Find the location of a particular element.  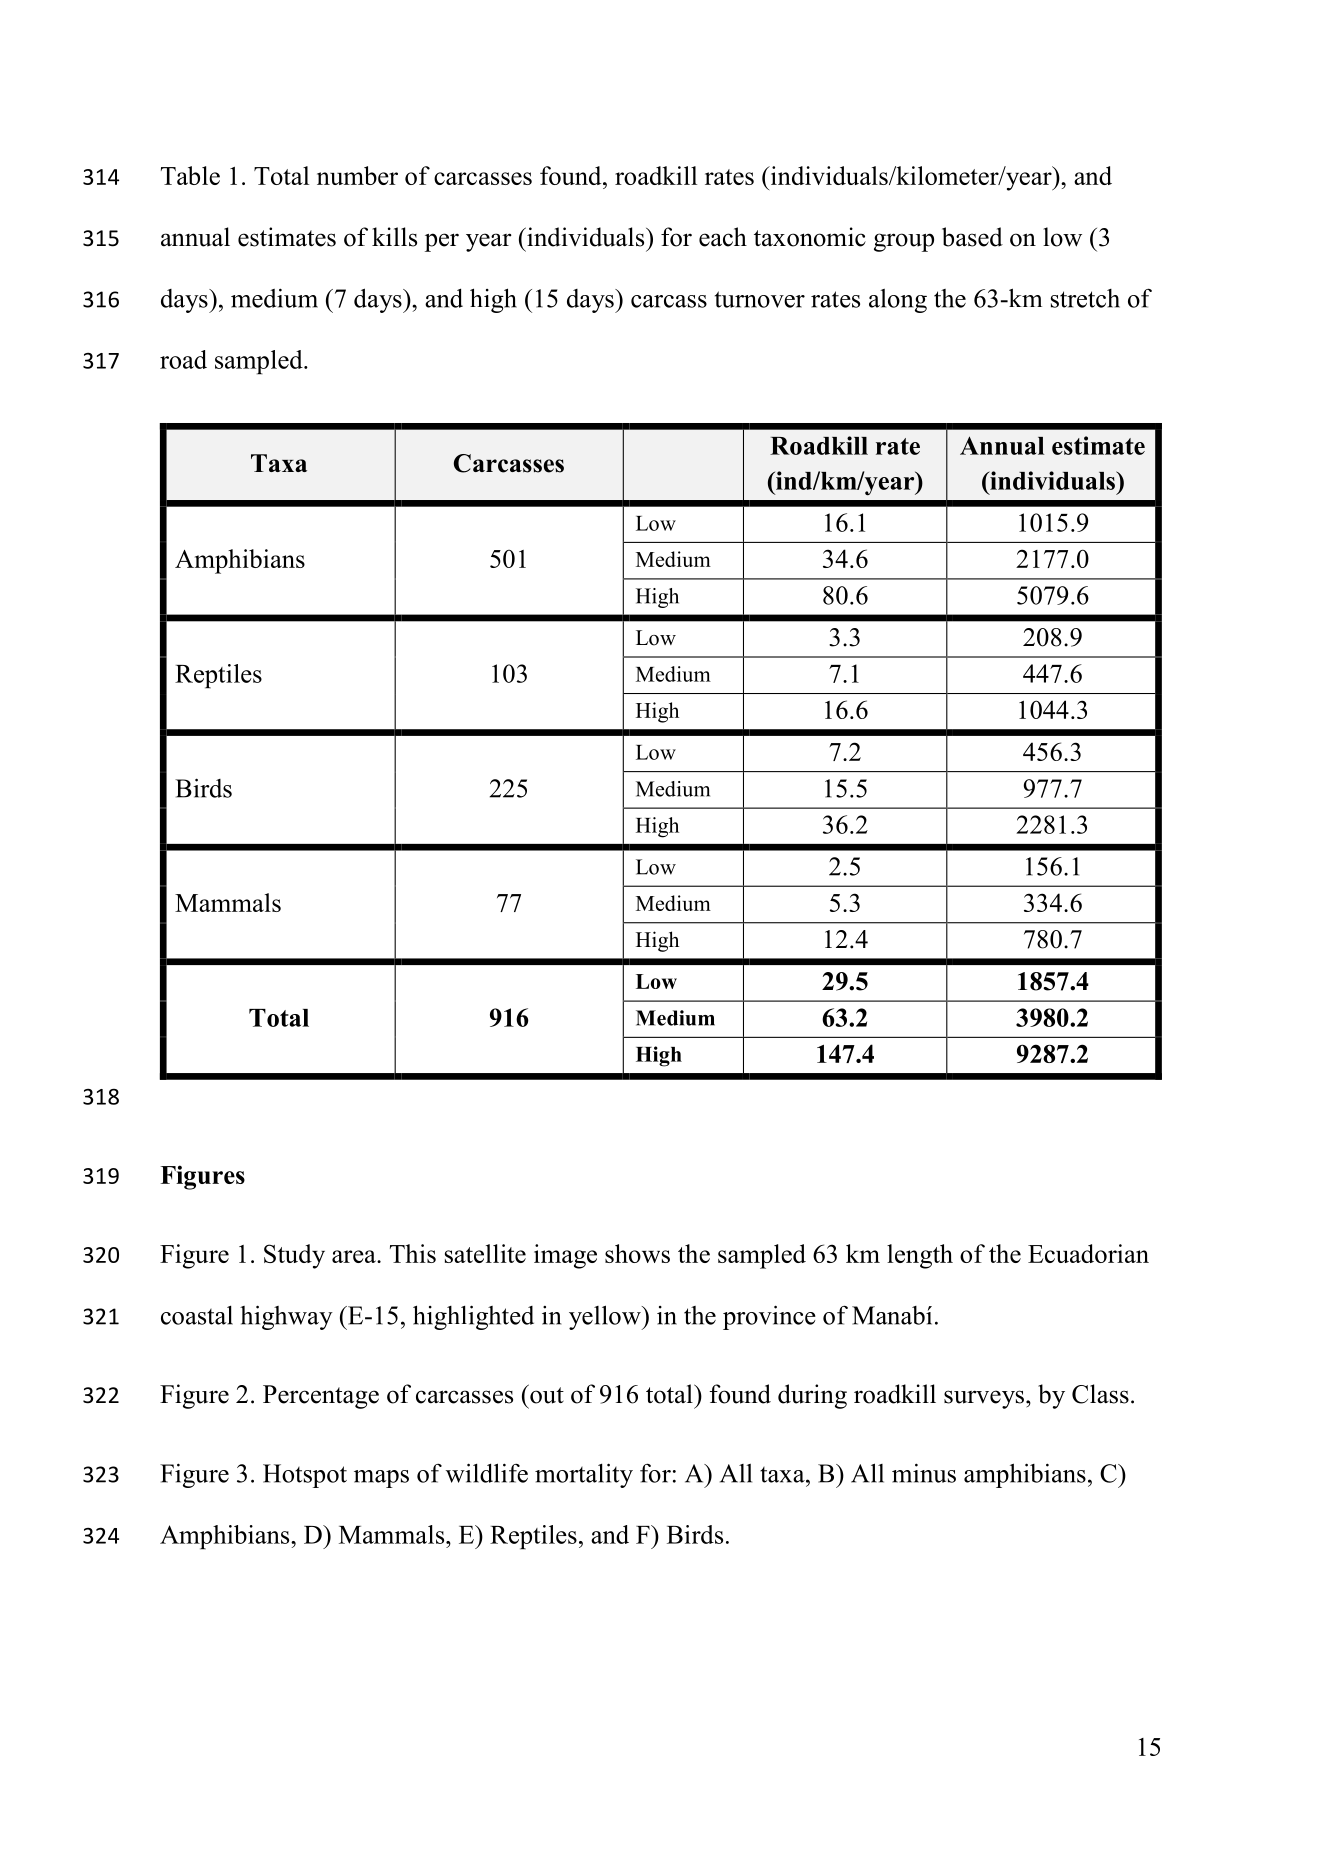

based is located at coordinates (972, 237).
